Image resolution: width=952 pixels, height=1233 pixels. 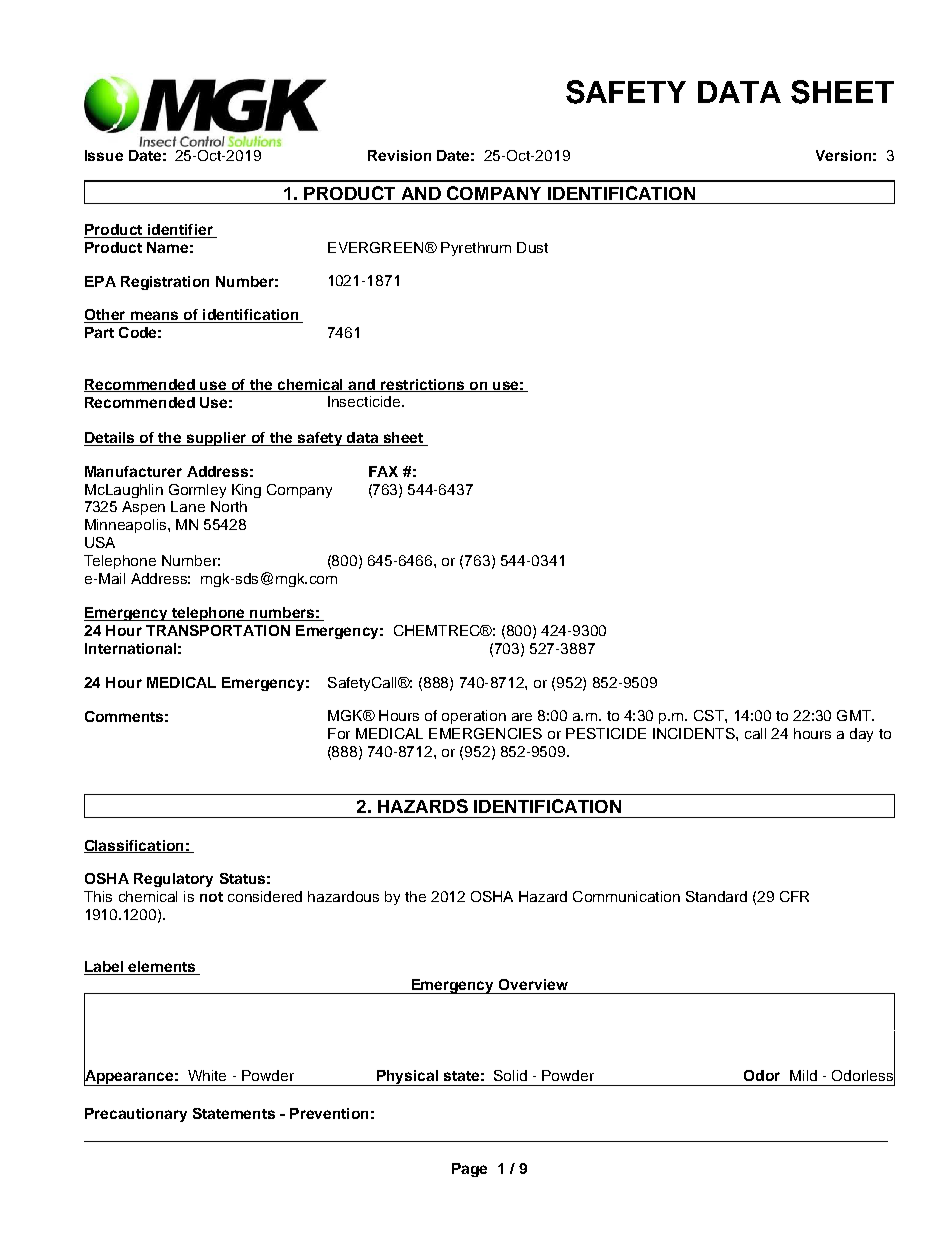 I want to click on Precautionary, so click(x=136, y=1115).
